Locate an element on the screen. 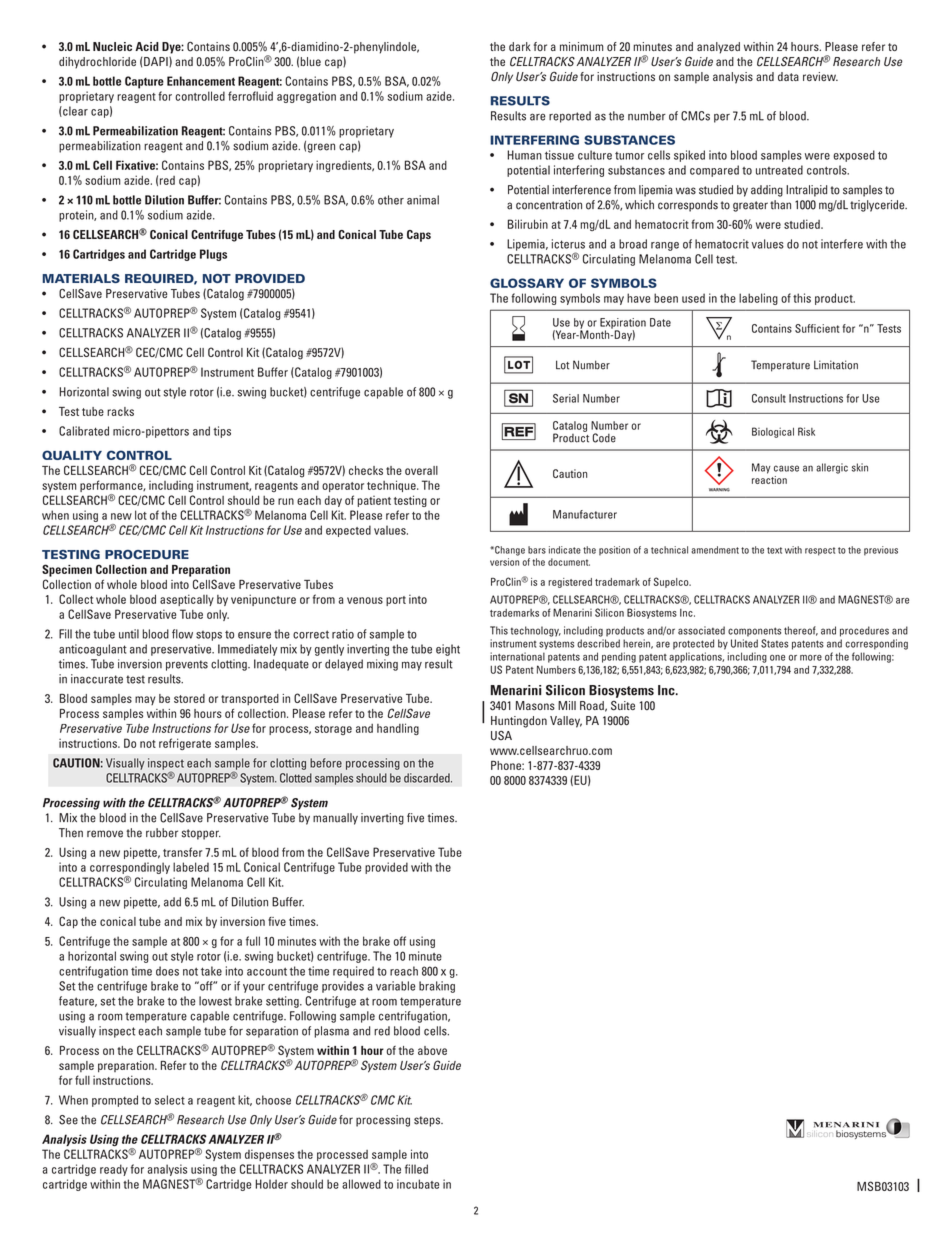  steps is located at coordinates (428, 1121).
